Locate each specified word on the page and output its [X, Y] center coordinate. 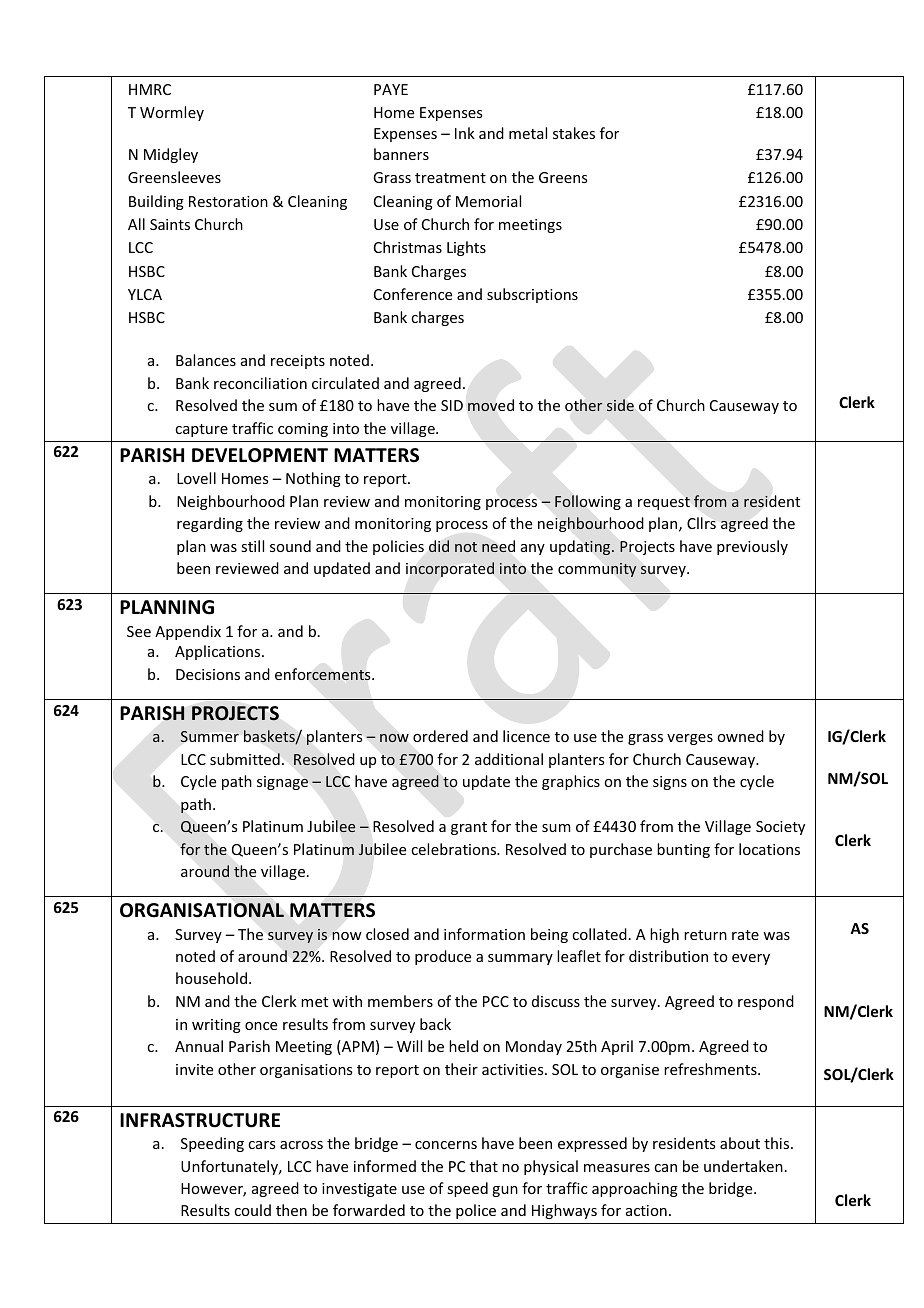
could [252, 1210]
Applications [219, 652]
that [484, 1166]
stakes [574, 133]
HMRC [150, 89]
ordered [440, 736]
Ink [465, 133]
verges [690, 739]
